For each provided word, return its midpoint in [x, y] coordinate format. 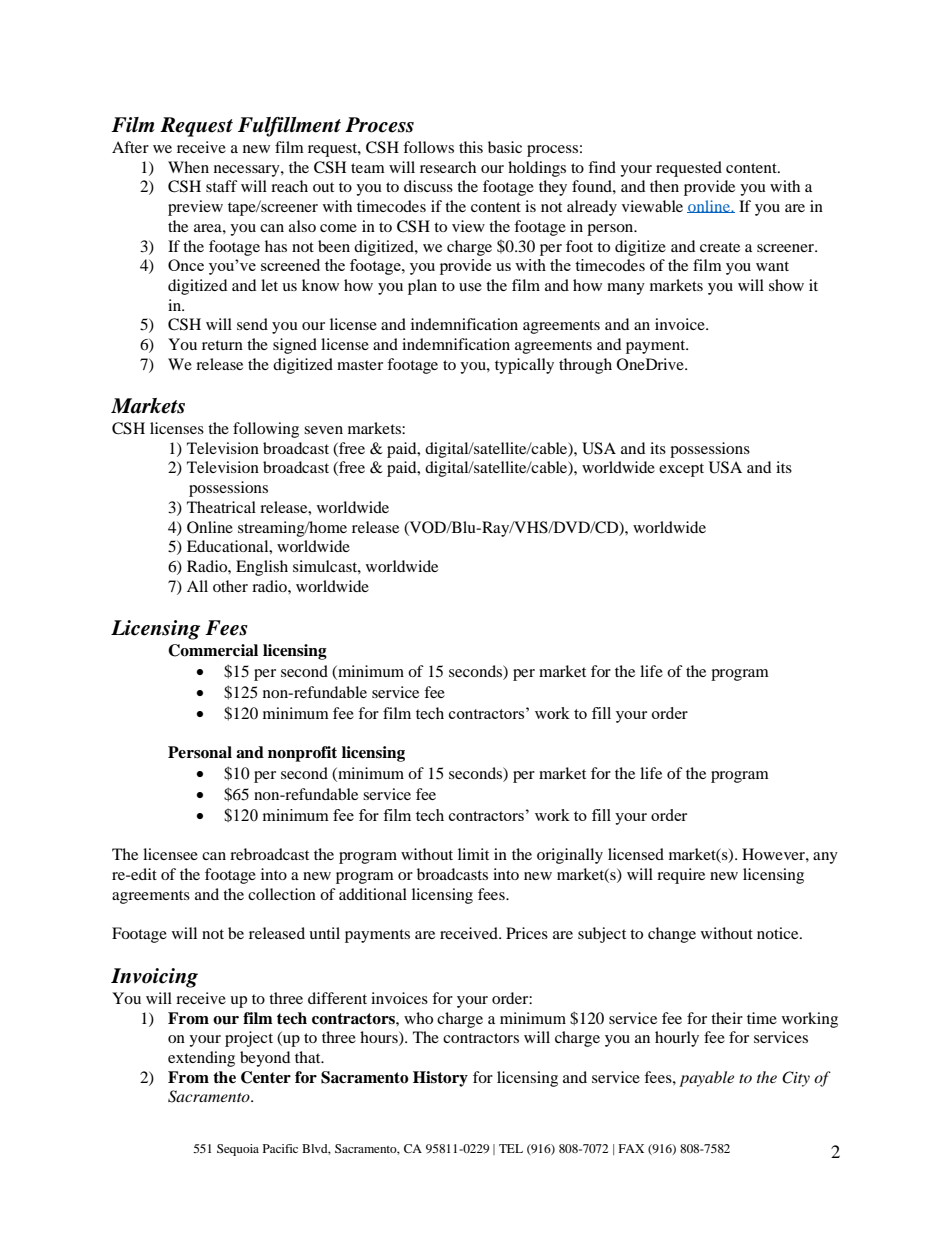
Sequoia [238, 1150]
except [681, 470]
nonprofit [302, 754]
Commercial [213, 650]
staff [222, 186]
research [448, 167]
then [664, 186]
